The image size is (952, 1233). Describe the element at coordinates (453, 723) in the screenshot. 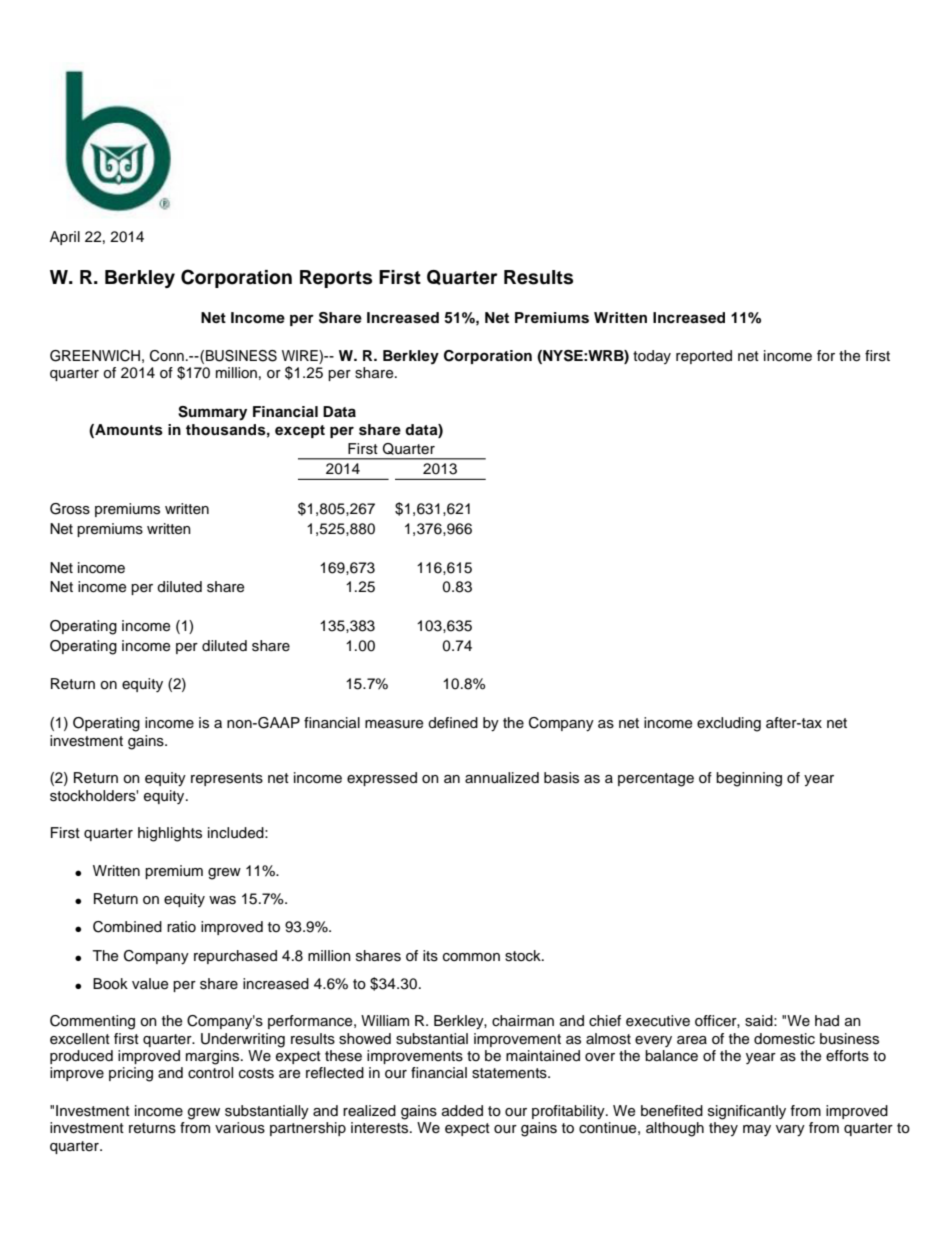

I see `defined` at that location.
